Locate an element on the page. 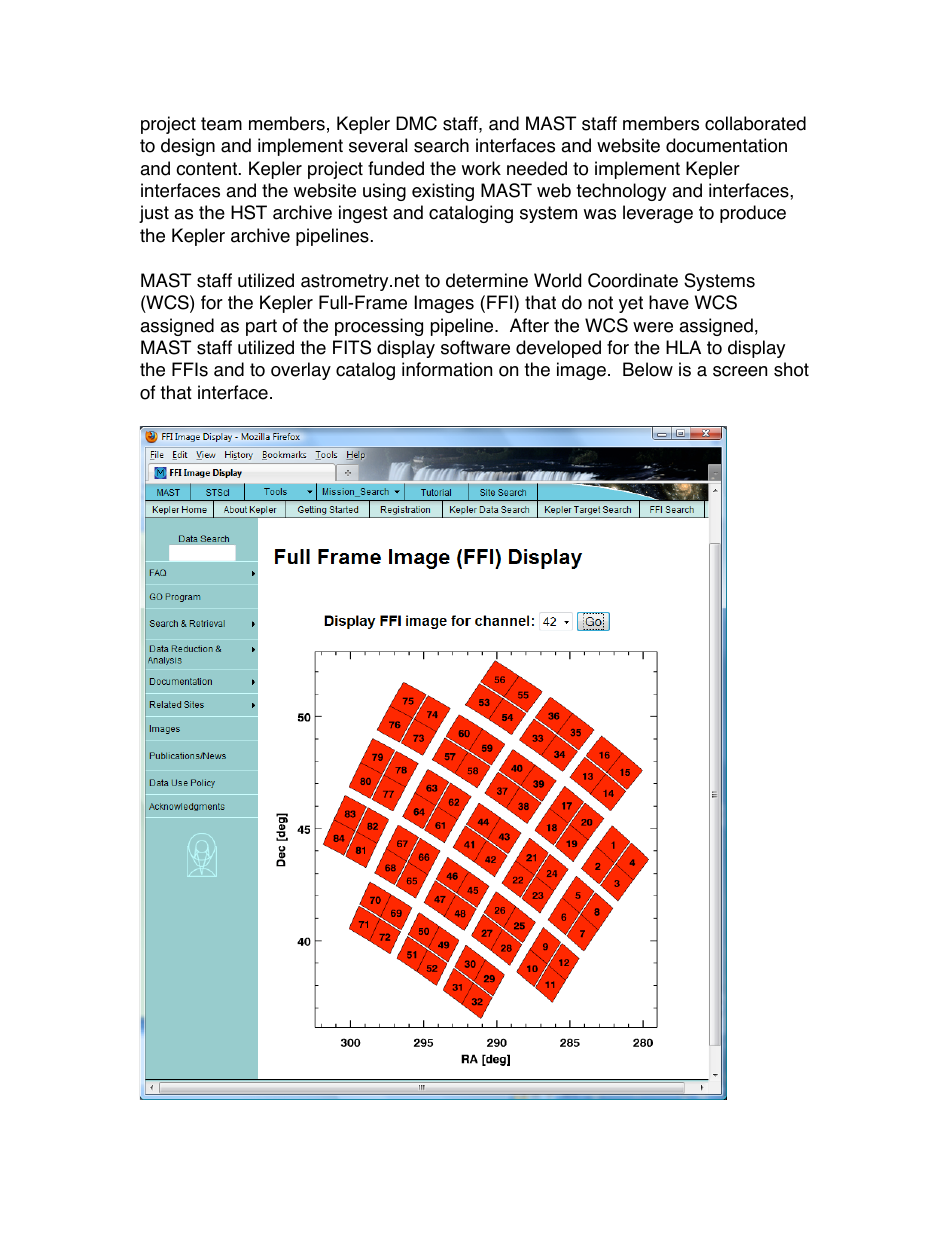 The image size is (952, 1233). content is located at coordinates (206, 169).
